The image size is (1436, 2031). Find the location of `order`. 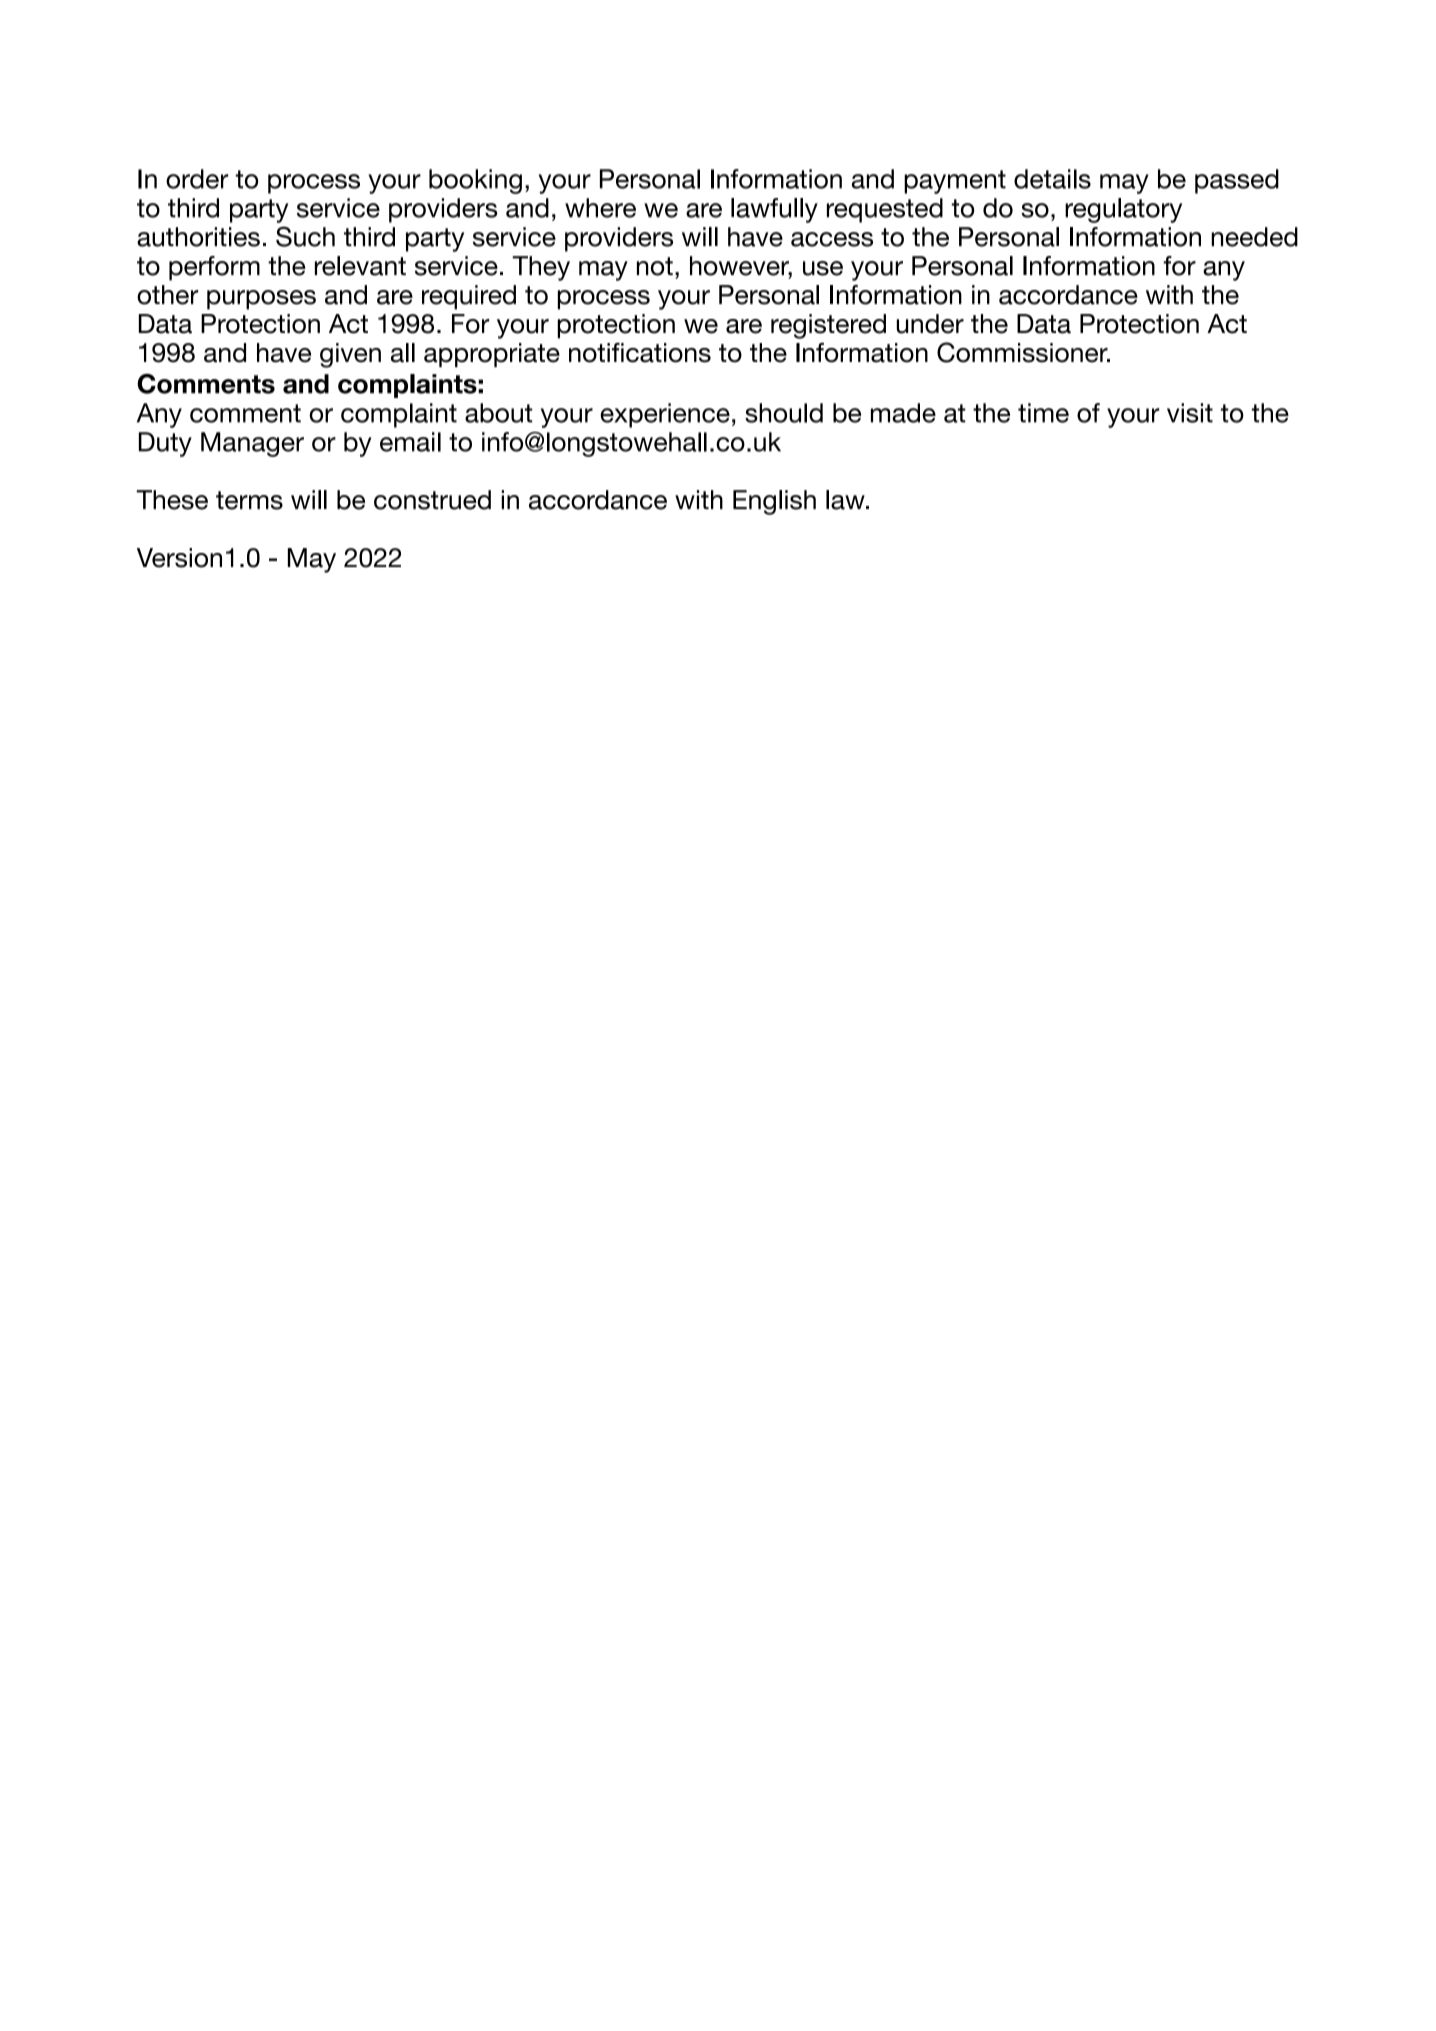

order is located at coordinates (197, 179).
